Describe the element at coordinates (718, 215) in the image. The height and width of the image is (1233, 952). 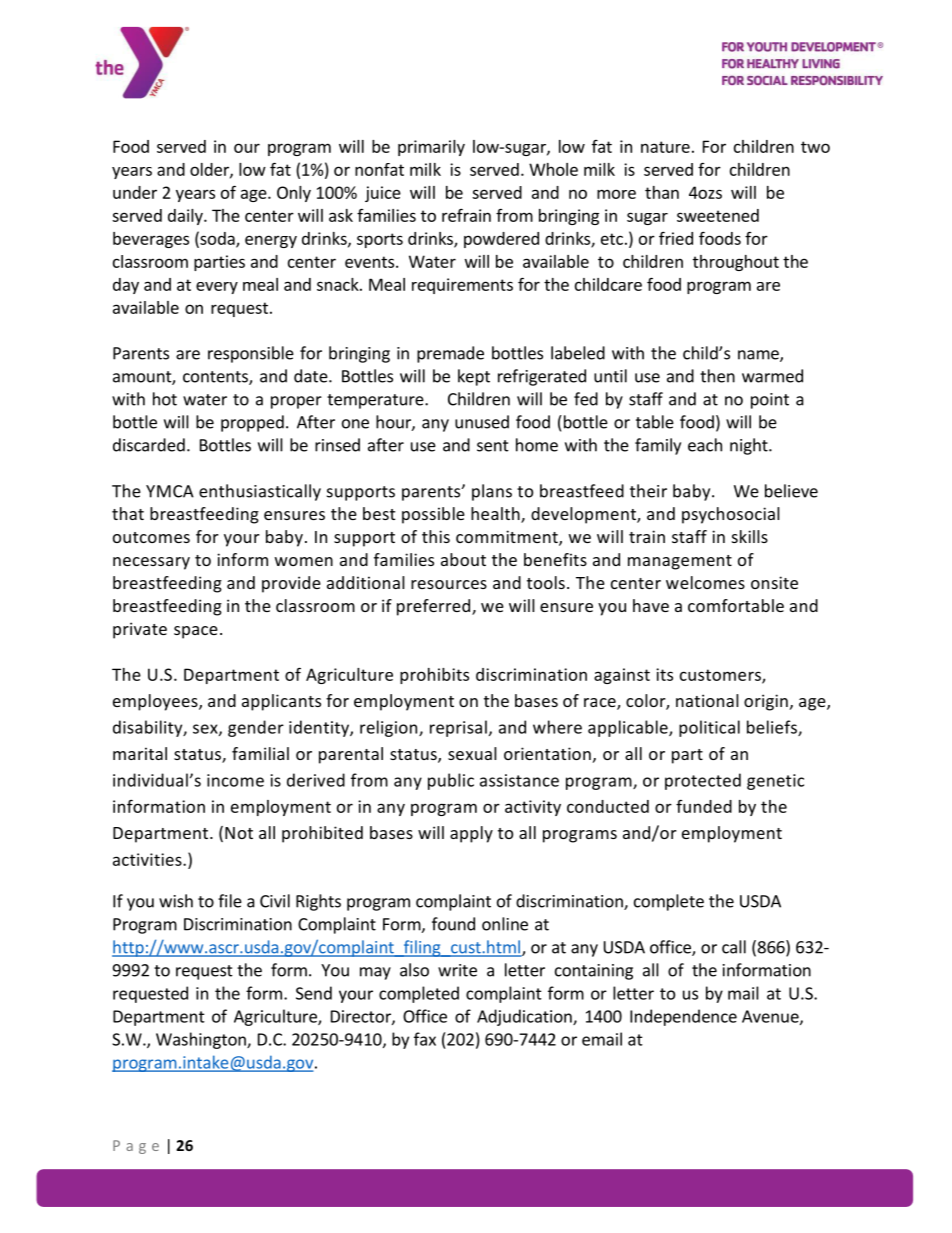
I see `sweetened` at that location.
